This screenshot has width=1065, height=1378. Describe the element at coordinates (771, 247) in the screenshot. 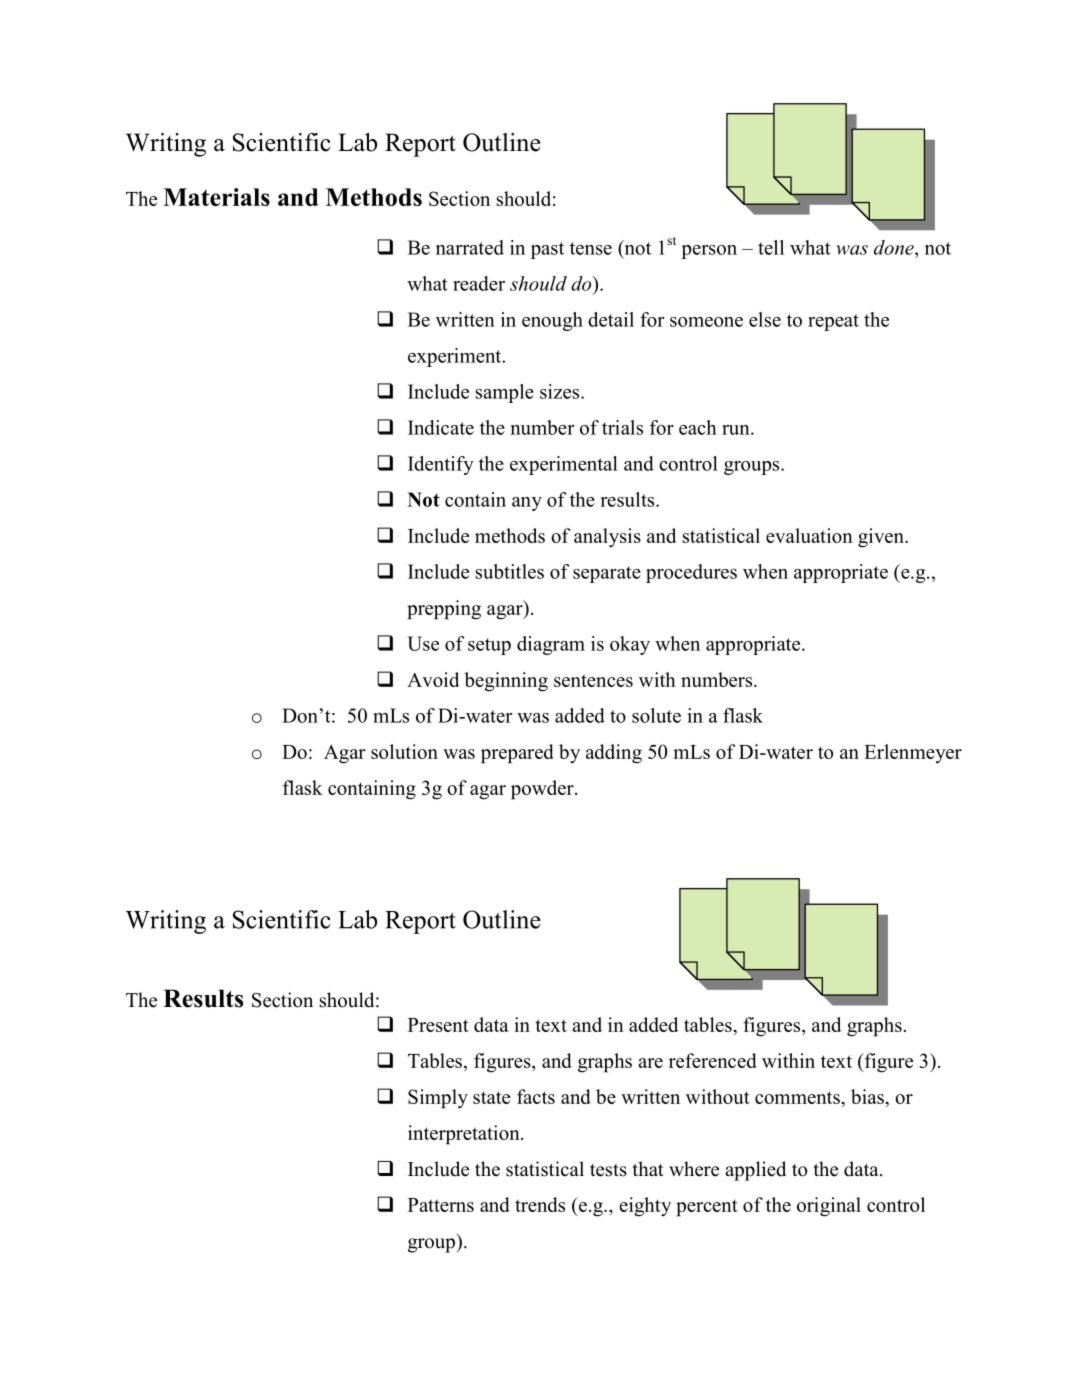

I see `tell` at that location.
